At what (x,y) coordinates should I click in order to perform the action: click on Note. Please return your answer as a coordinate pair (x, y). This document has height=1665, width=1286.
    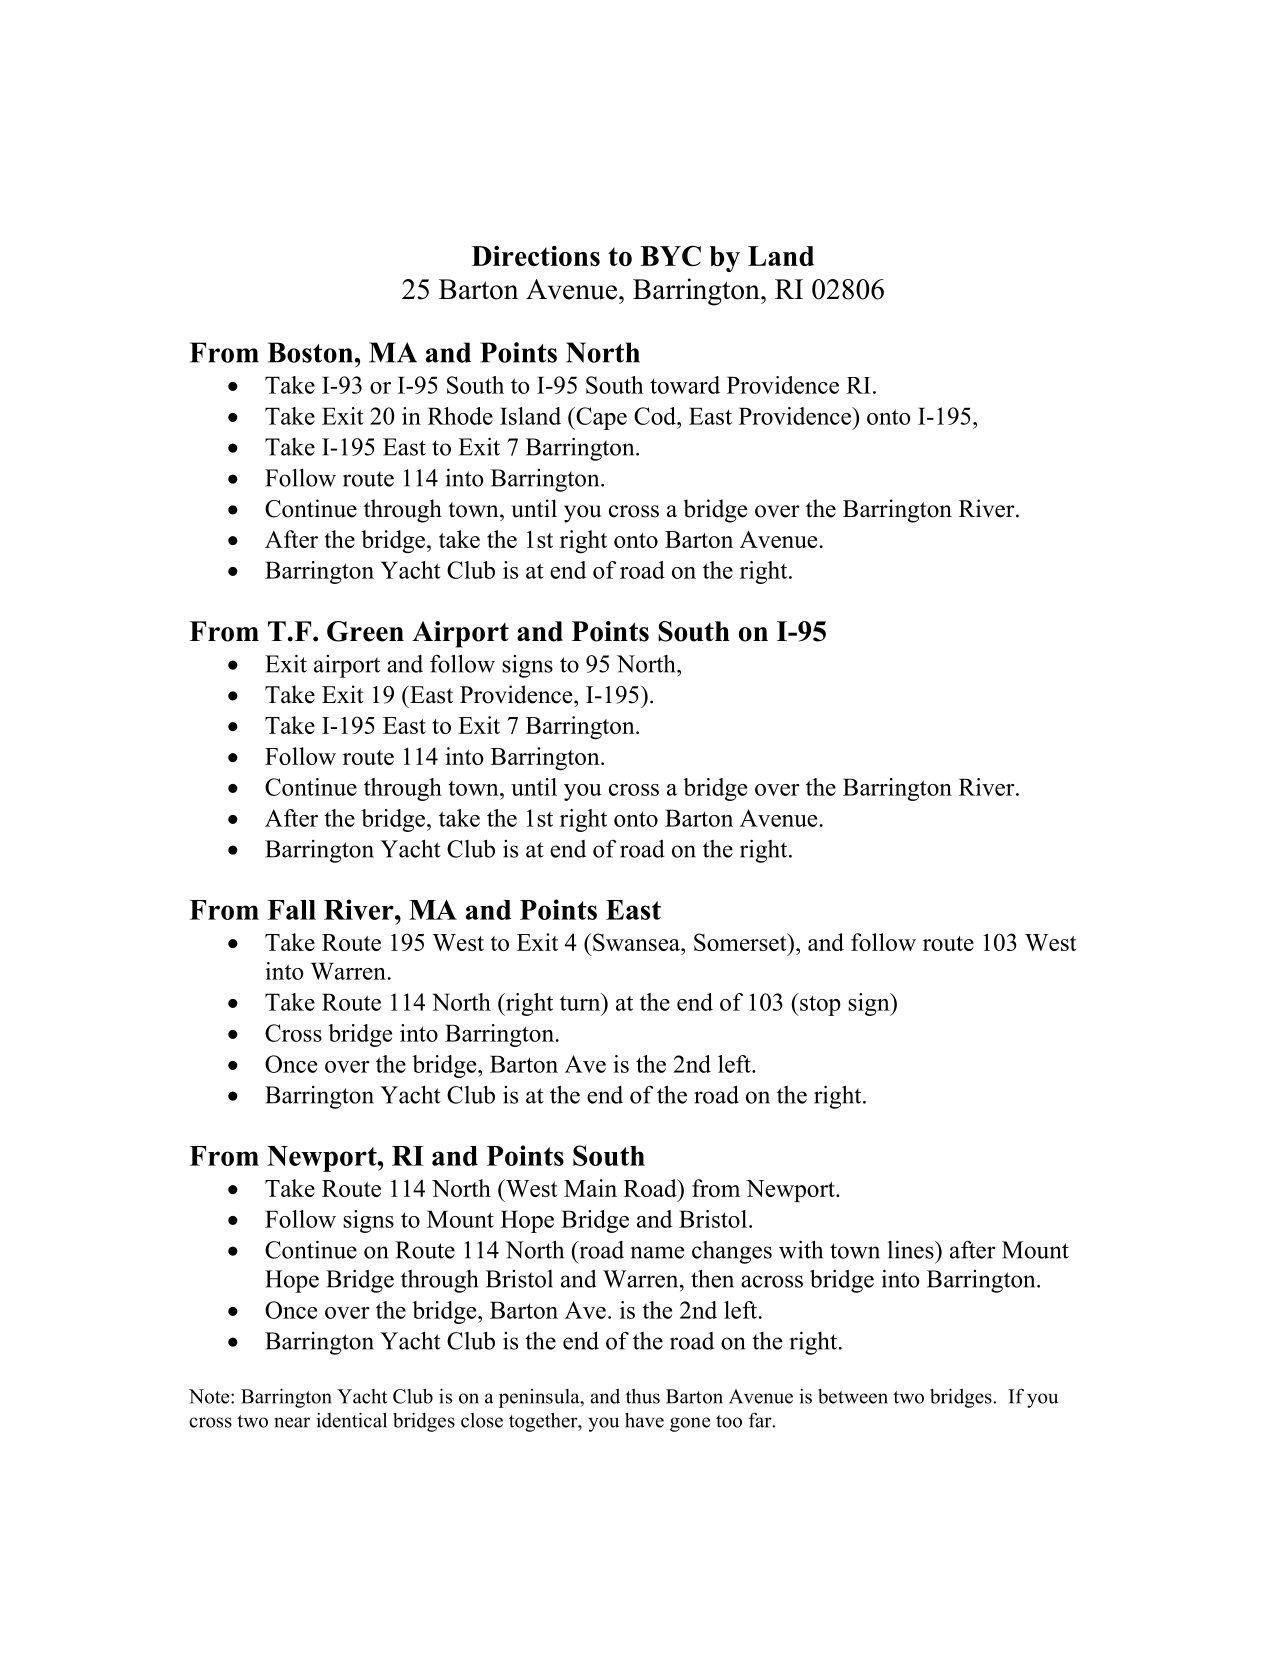
    Looking at the image, I should click on (210, 1396).
